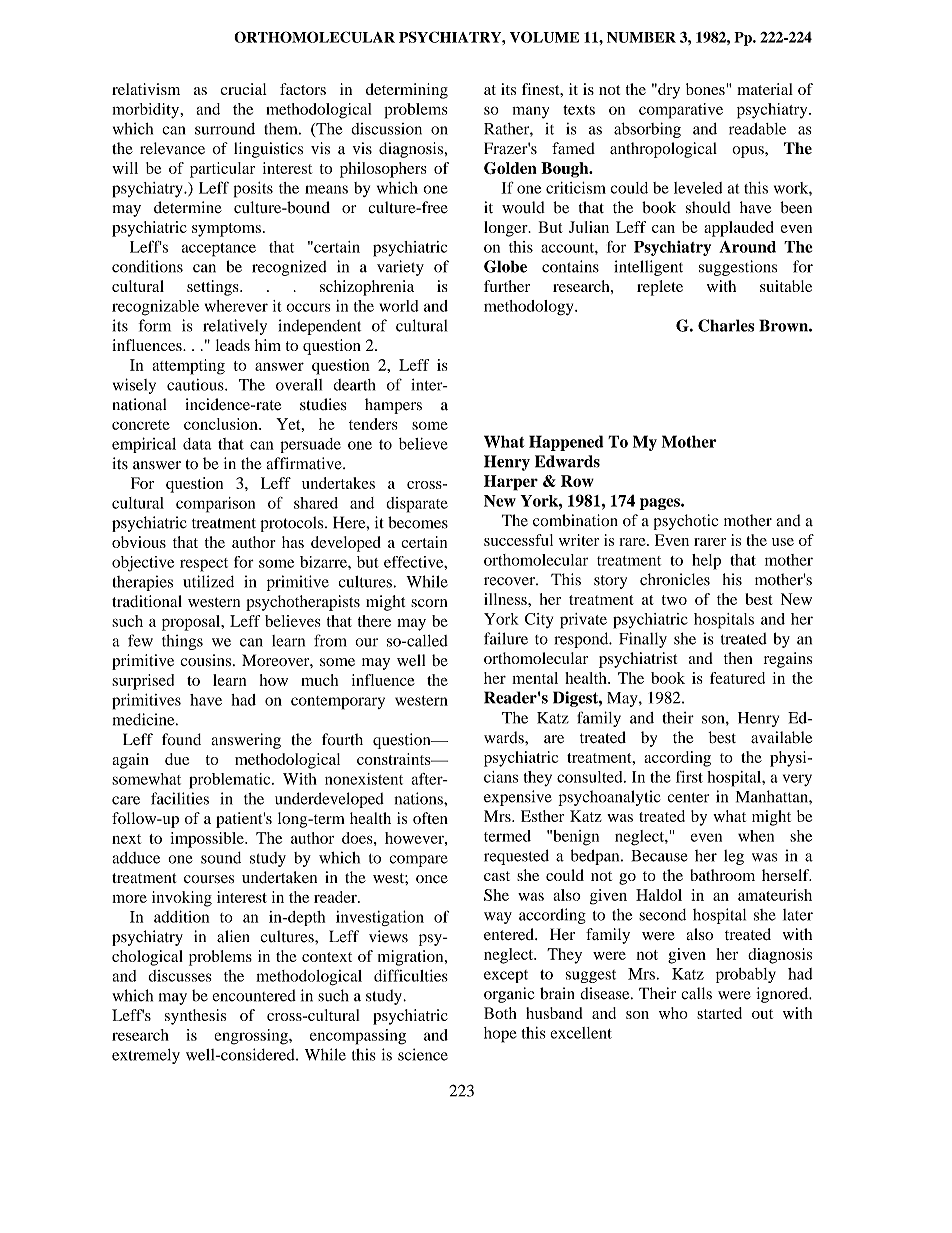 This page has width=952, height=1233. Describe the element at coordinates (719, 1013) in the page. I see `started` at that location.
